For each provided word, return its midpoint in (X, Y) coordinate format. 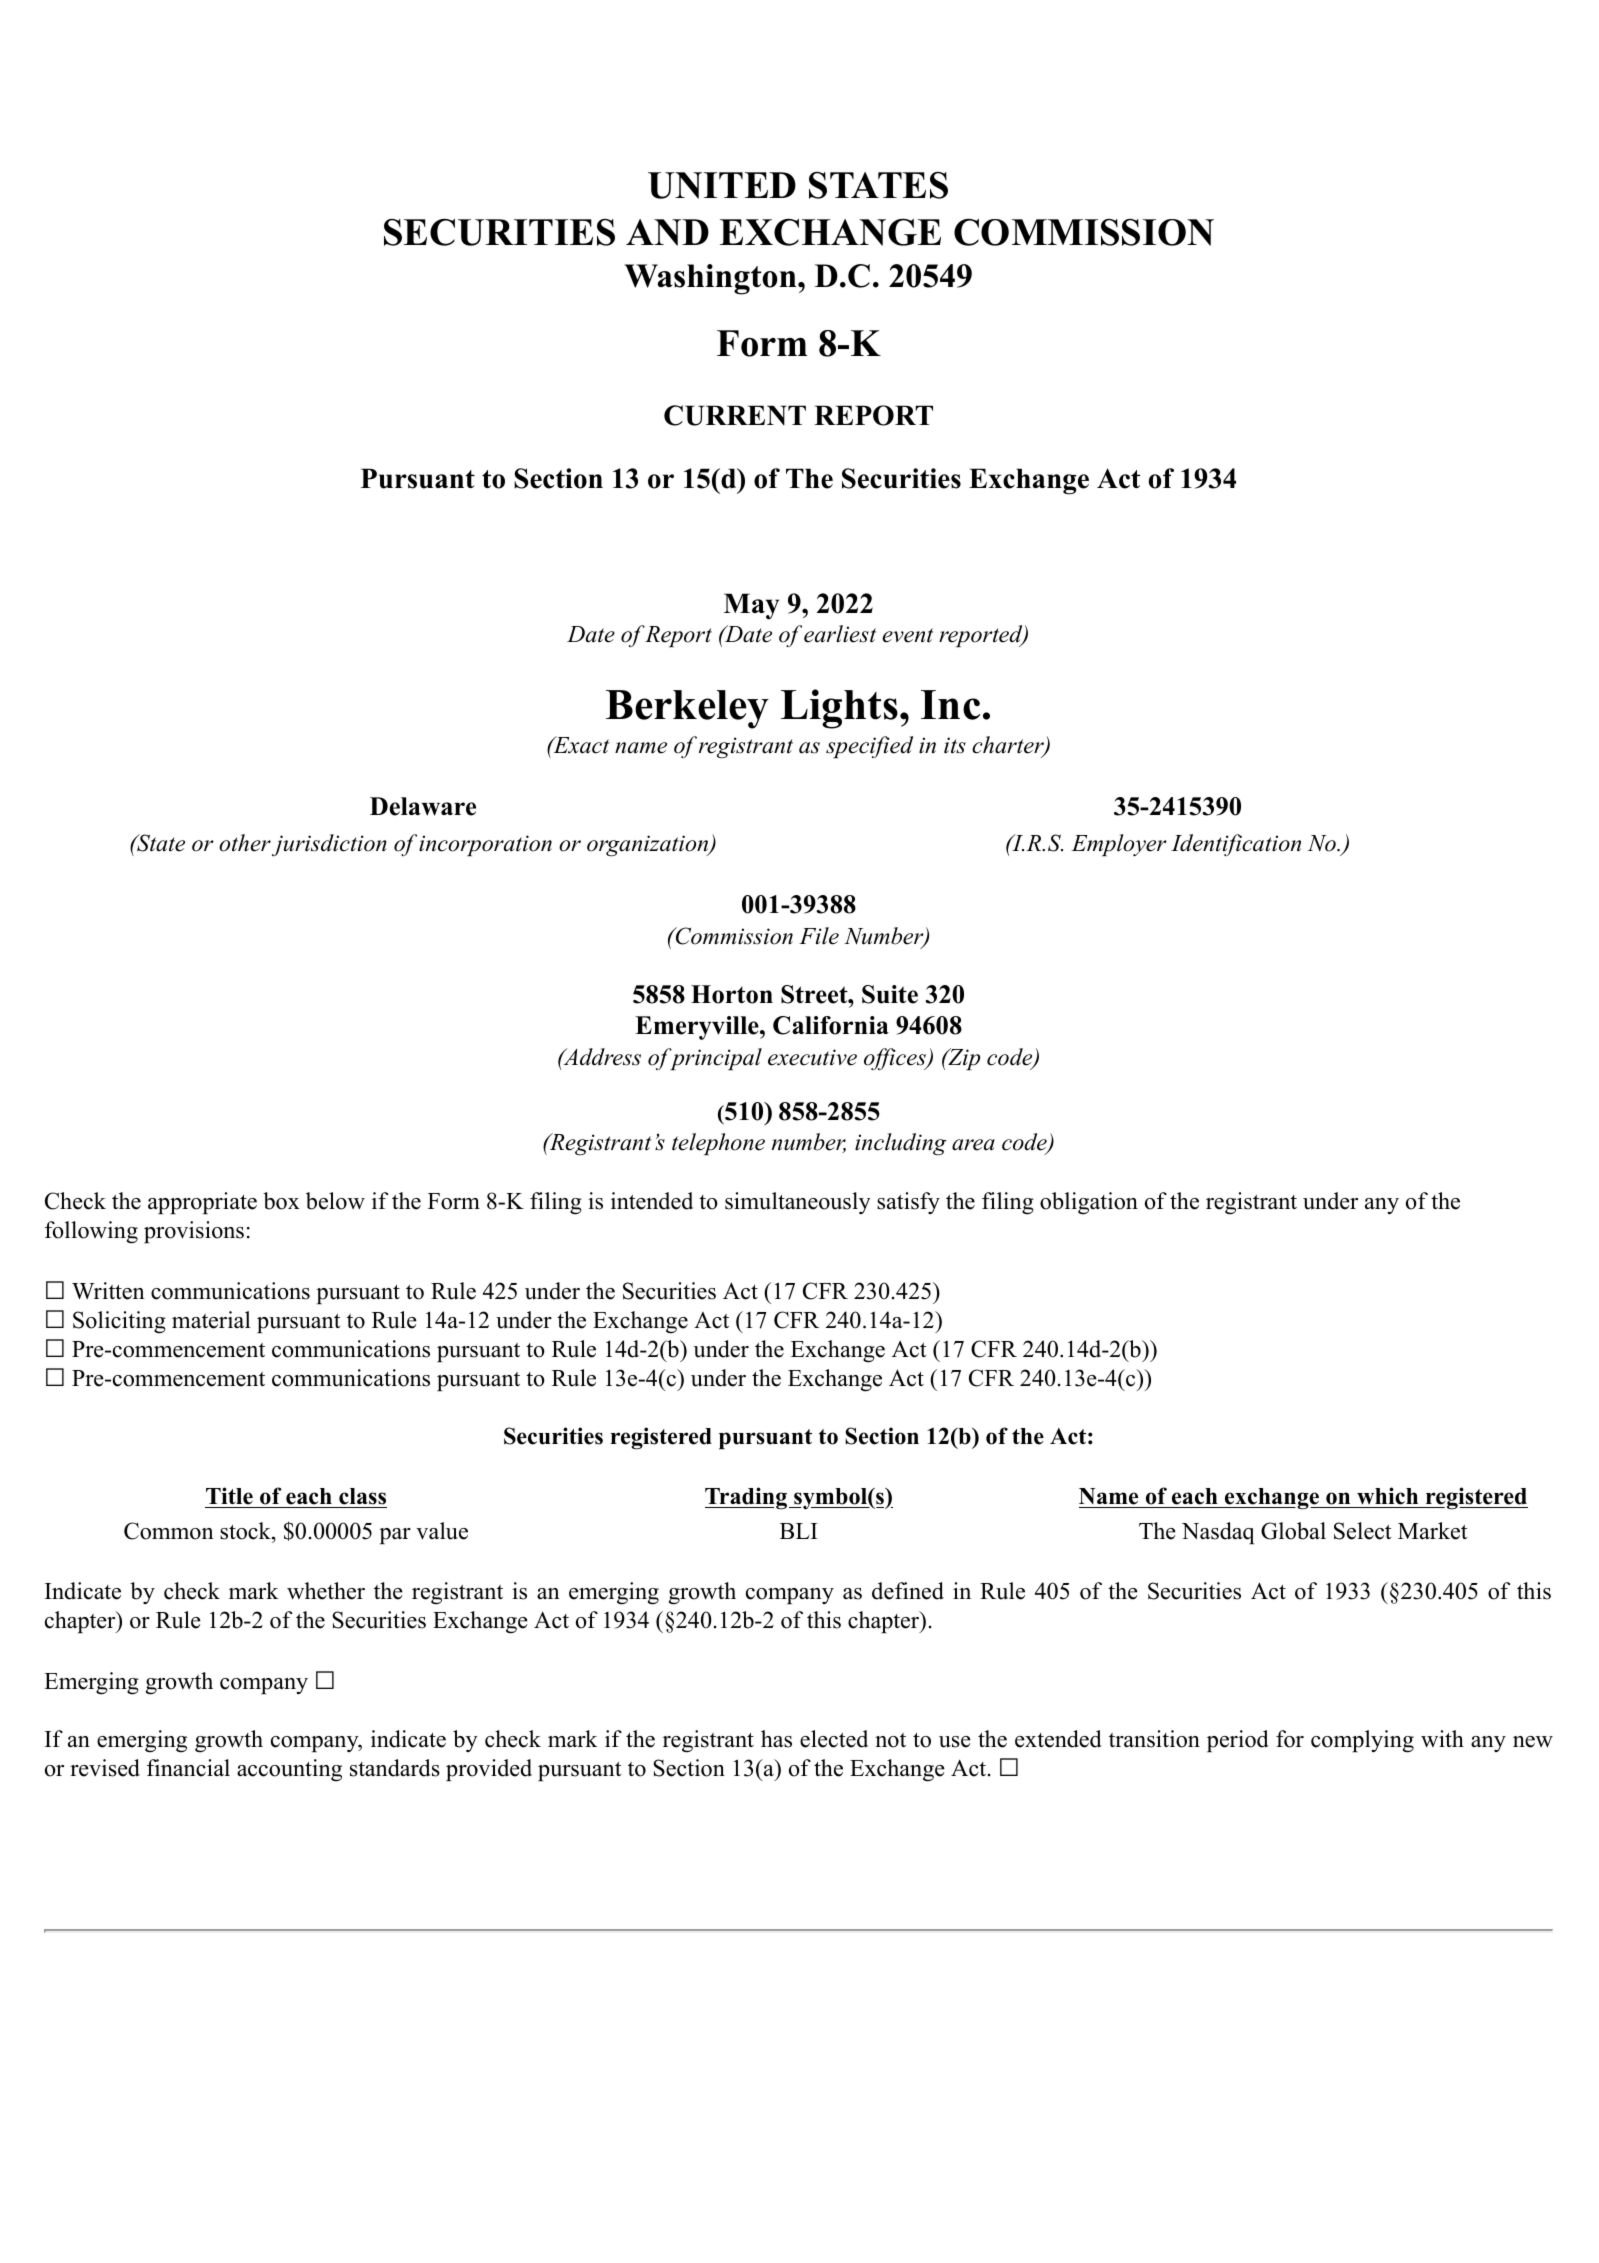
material (211, 1320)
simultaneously (798, 1203)
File (819, 936)
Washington (712, 279)
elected (834, 1739)
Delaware (423, 806)
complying (1362, 1741)
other (245, 843)
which (1388, 1497)
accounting (289, 1770)
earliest (840, 634)
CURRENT (735, 415)
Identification (1236, 845)
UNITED (722, 185)
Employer (1119, 845)
